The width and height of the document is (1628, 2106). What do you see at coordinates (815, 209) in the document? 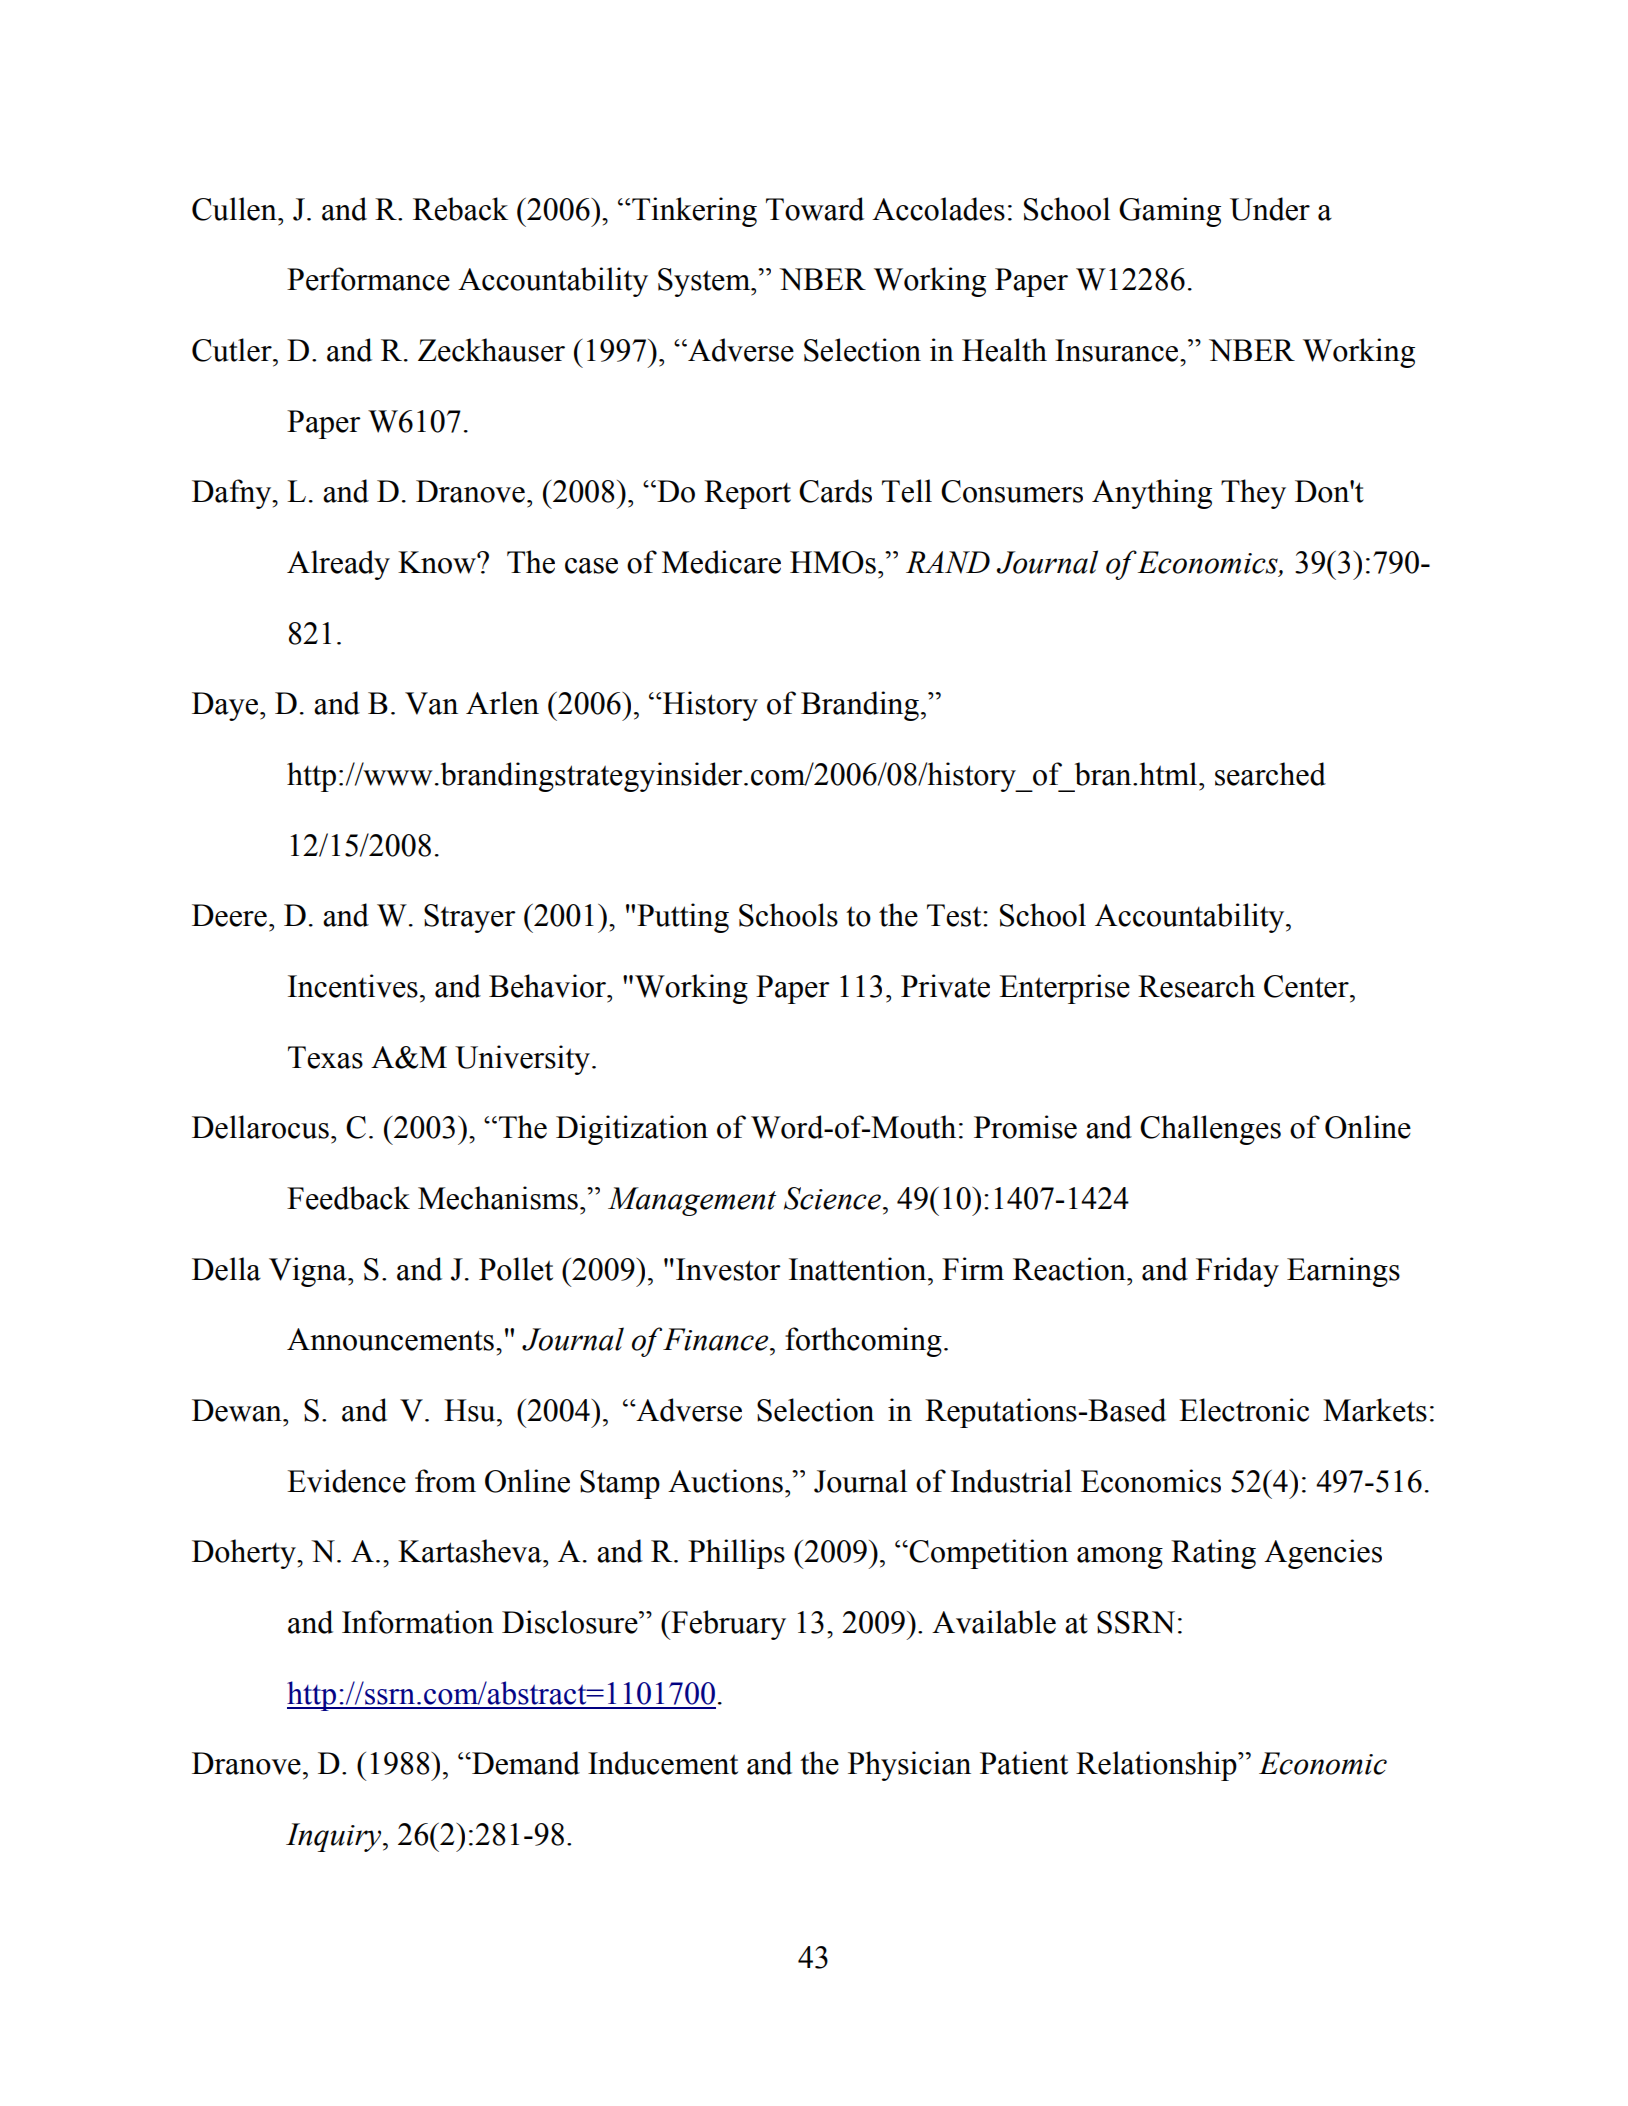
I see `Toward` at bounding box center [815, 209].
